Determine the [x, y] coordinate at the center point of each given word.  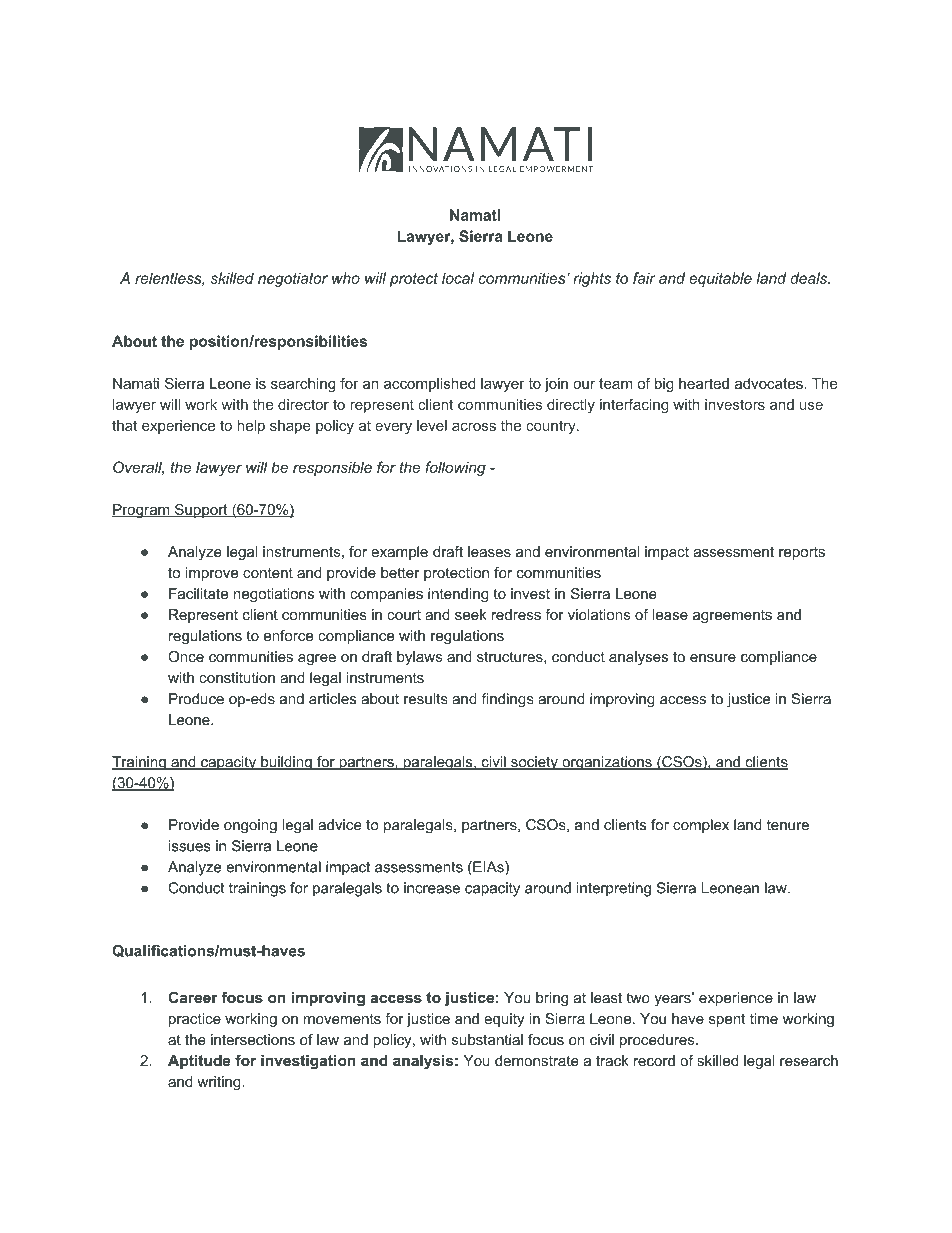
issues [190, 846]
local [458, 278]
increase [432, 888]
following [455, 468]
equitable [720, 279]
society [534, 763]
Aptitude [199, 1062]
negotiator [293, 279]
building [286, 763]
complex [701, 826]
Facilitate [198, 593]
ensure [713, 658]
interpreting [614, 889]
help [251, 427]
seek [471, 614]
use [811, 406]
